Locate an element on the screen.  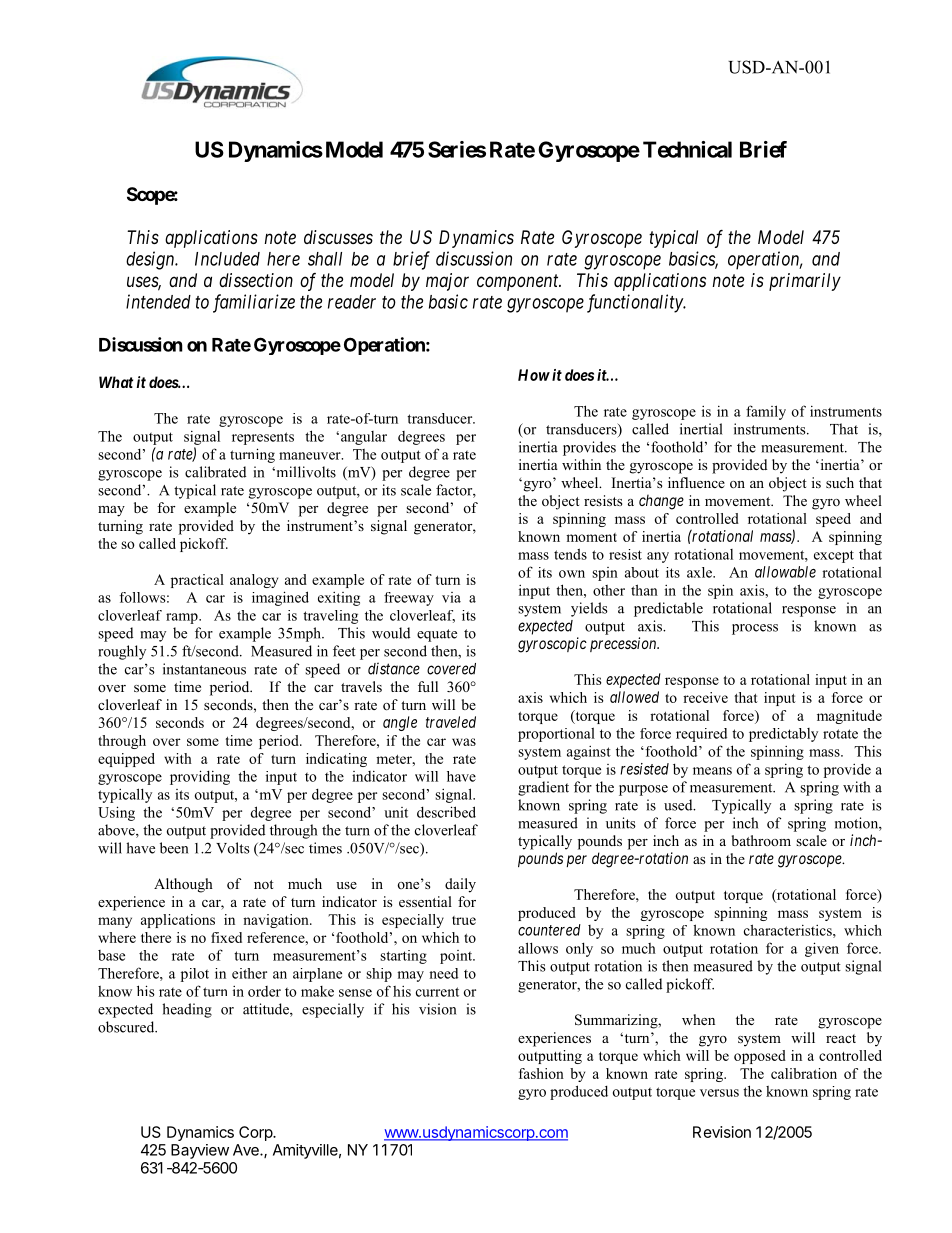
bathroom is located at coordinates (761, 840).
